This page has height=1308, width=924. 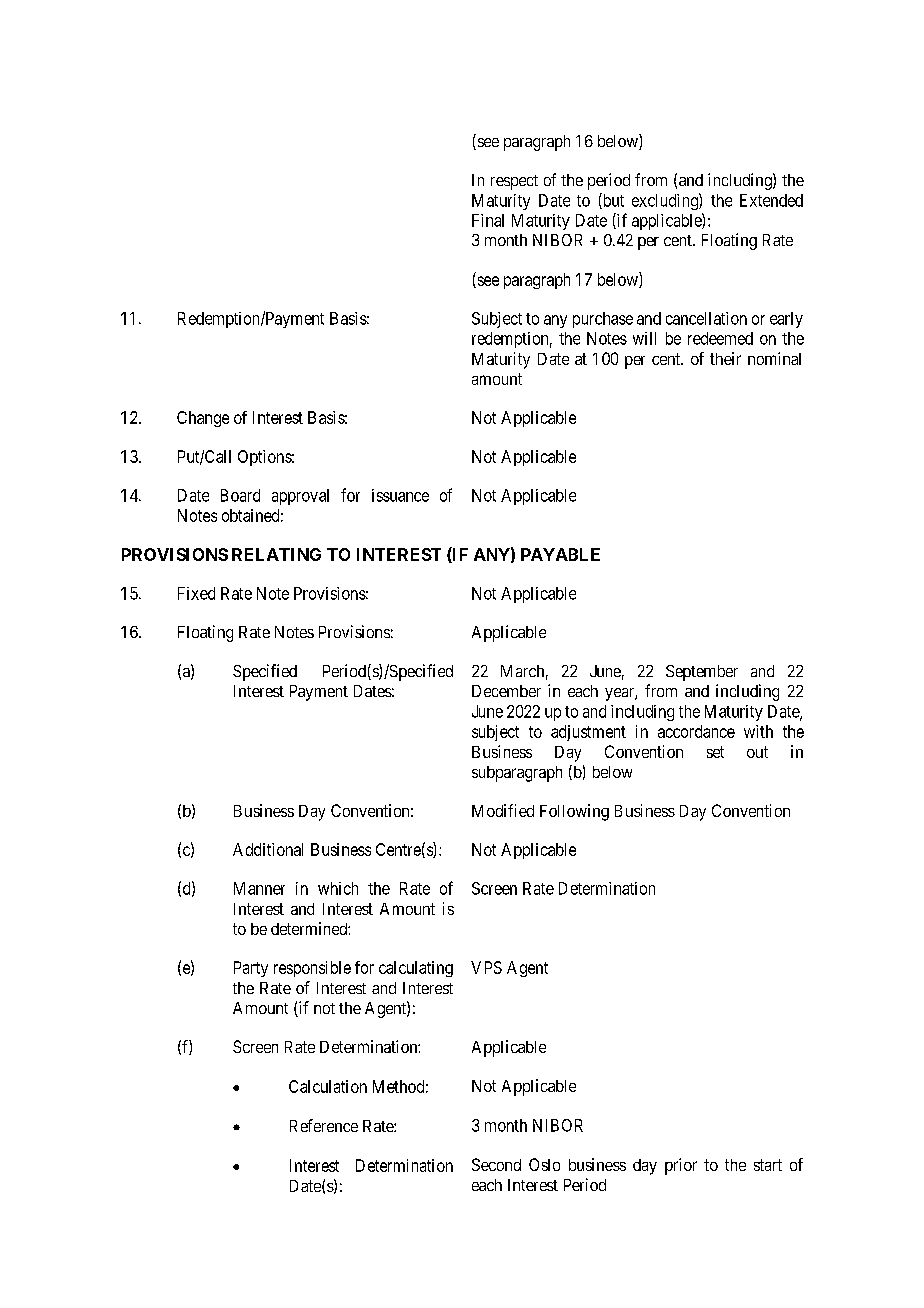 What do you see at coordinates (702, 673) in the page?
I see `September` at bounding box center [702, 673].
